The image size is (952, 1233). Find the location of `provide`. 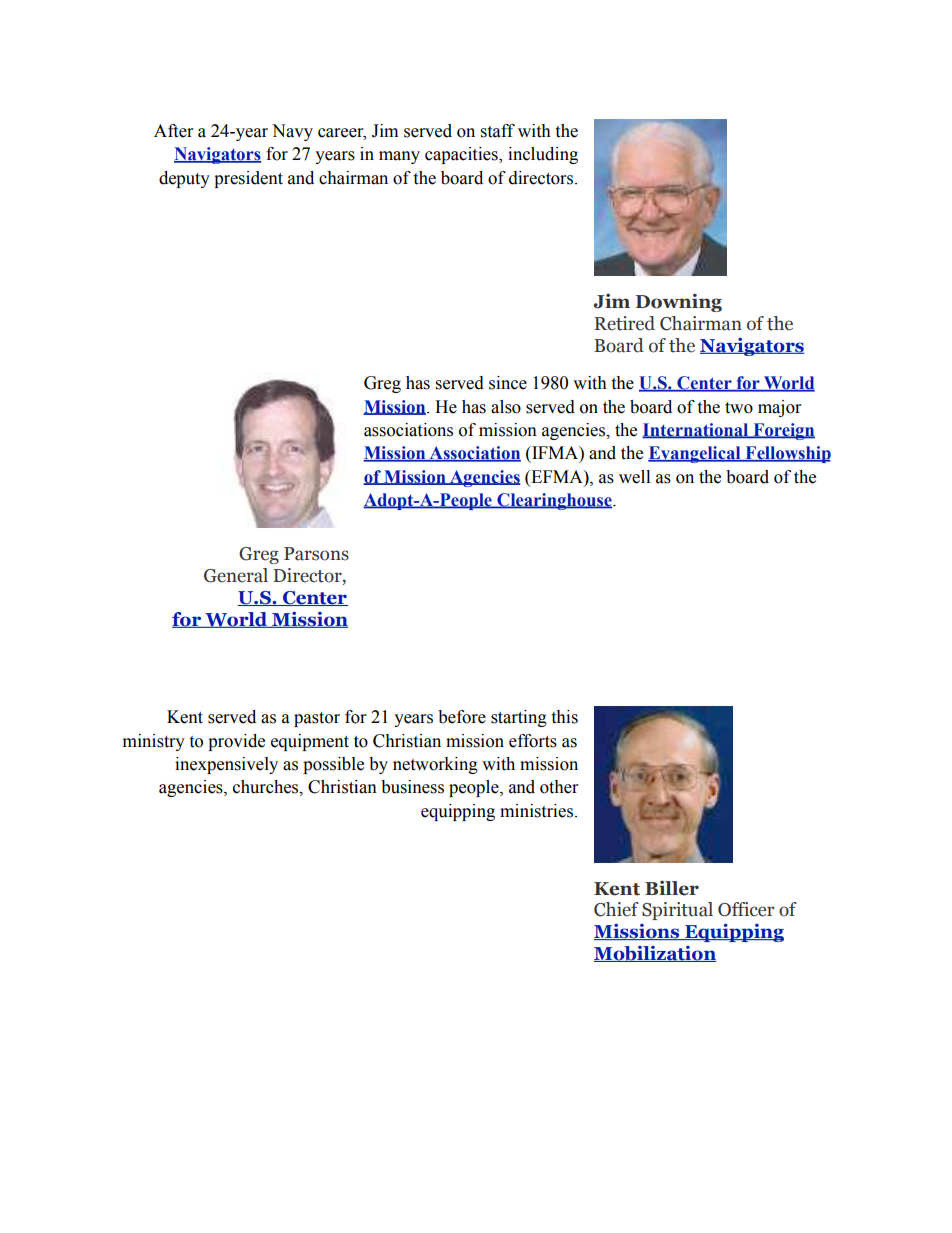

provide is located at coordinates (236, 742).
